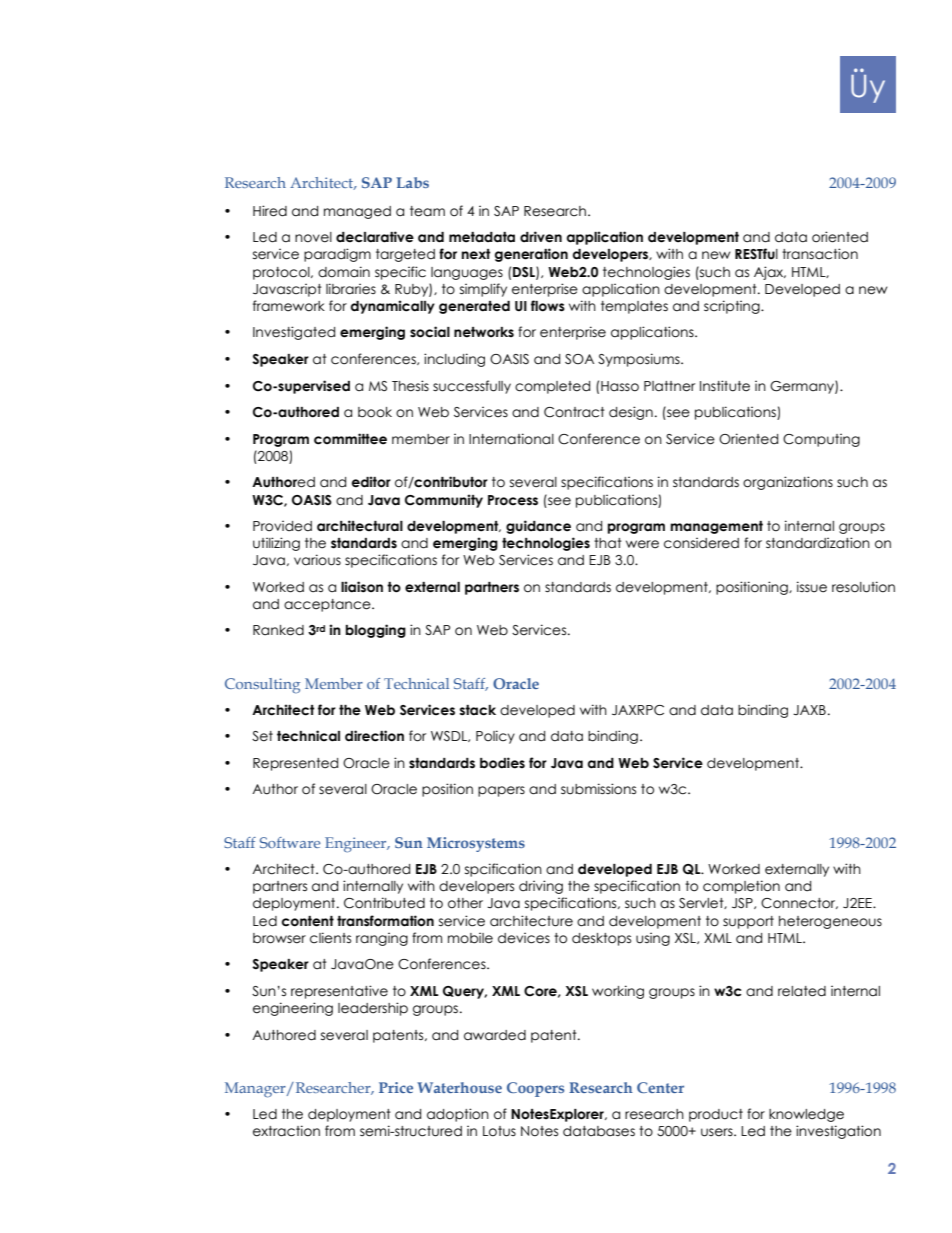  What do you see at coordinates (574, 412) in the screenshot?
I see `Contract` at bounding box center [574, 412].
